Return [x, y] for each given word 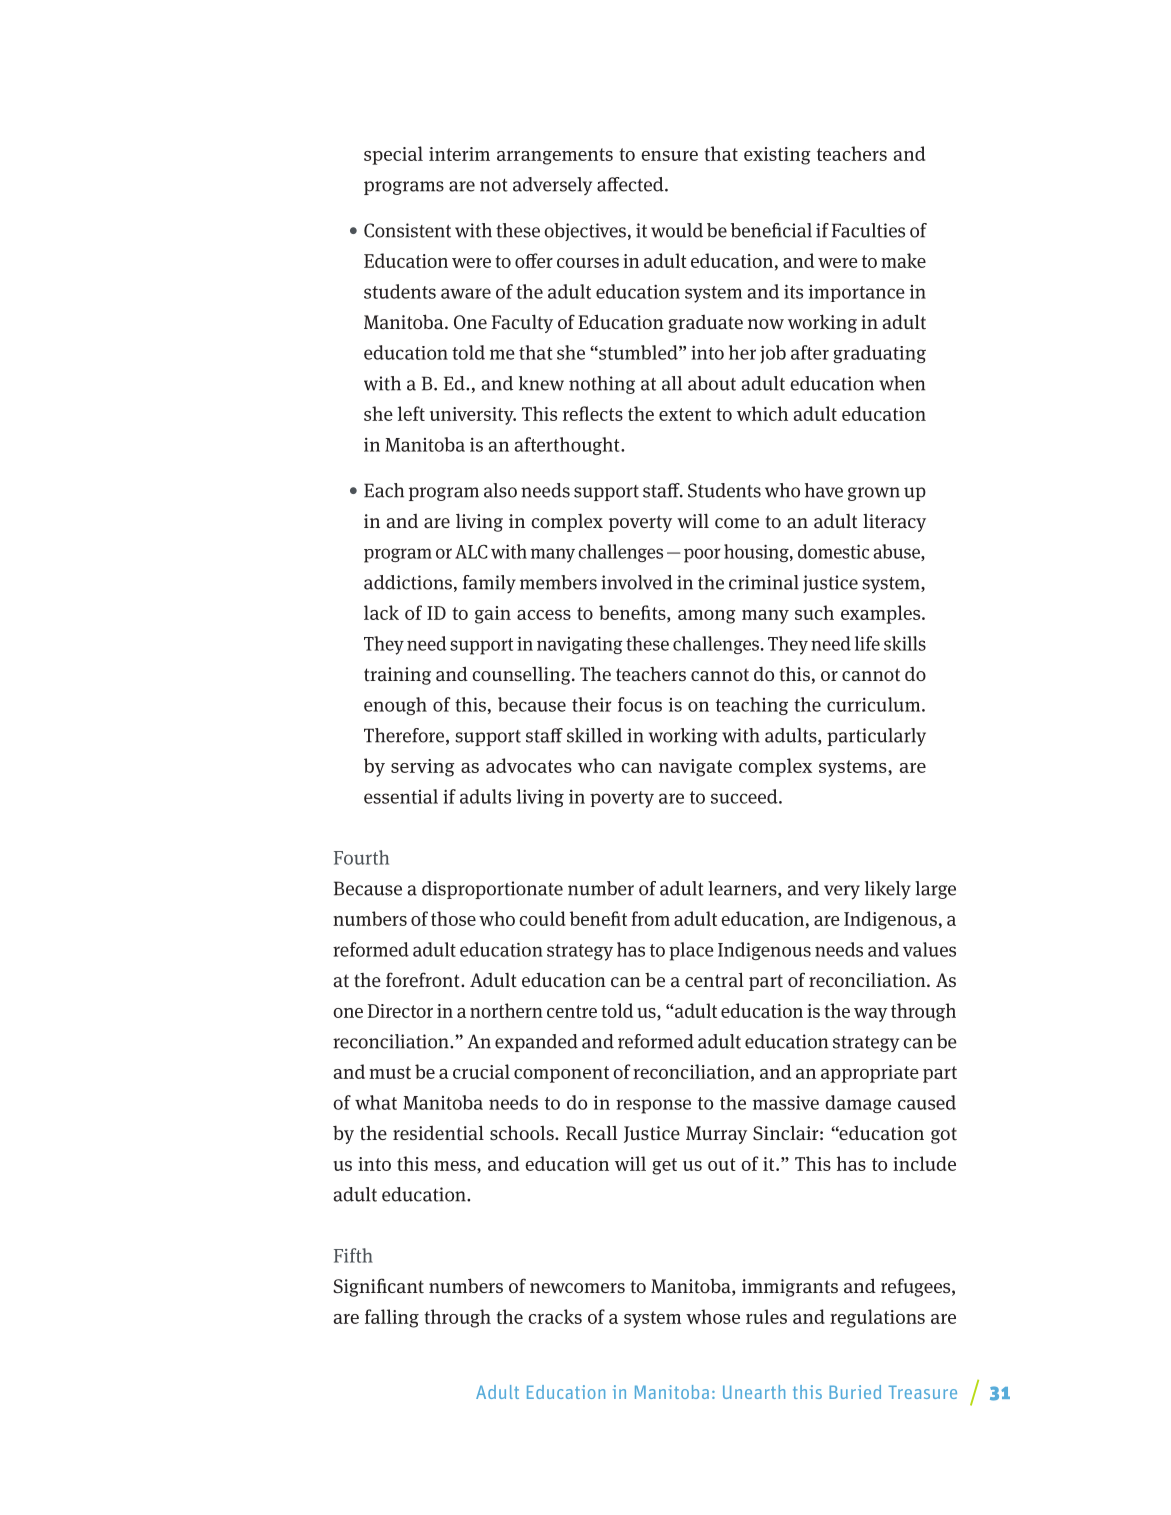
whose [713, 1316]
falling [392, 1318]
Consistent [407, 230]
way [870, 1015]
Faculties [868, 230]
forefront [424, 980]
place [691, 951]
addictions [409, 583]
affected [631, 184]
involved [637, 582]
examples [882, 614]
